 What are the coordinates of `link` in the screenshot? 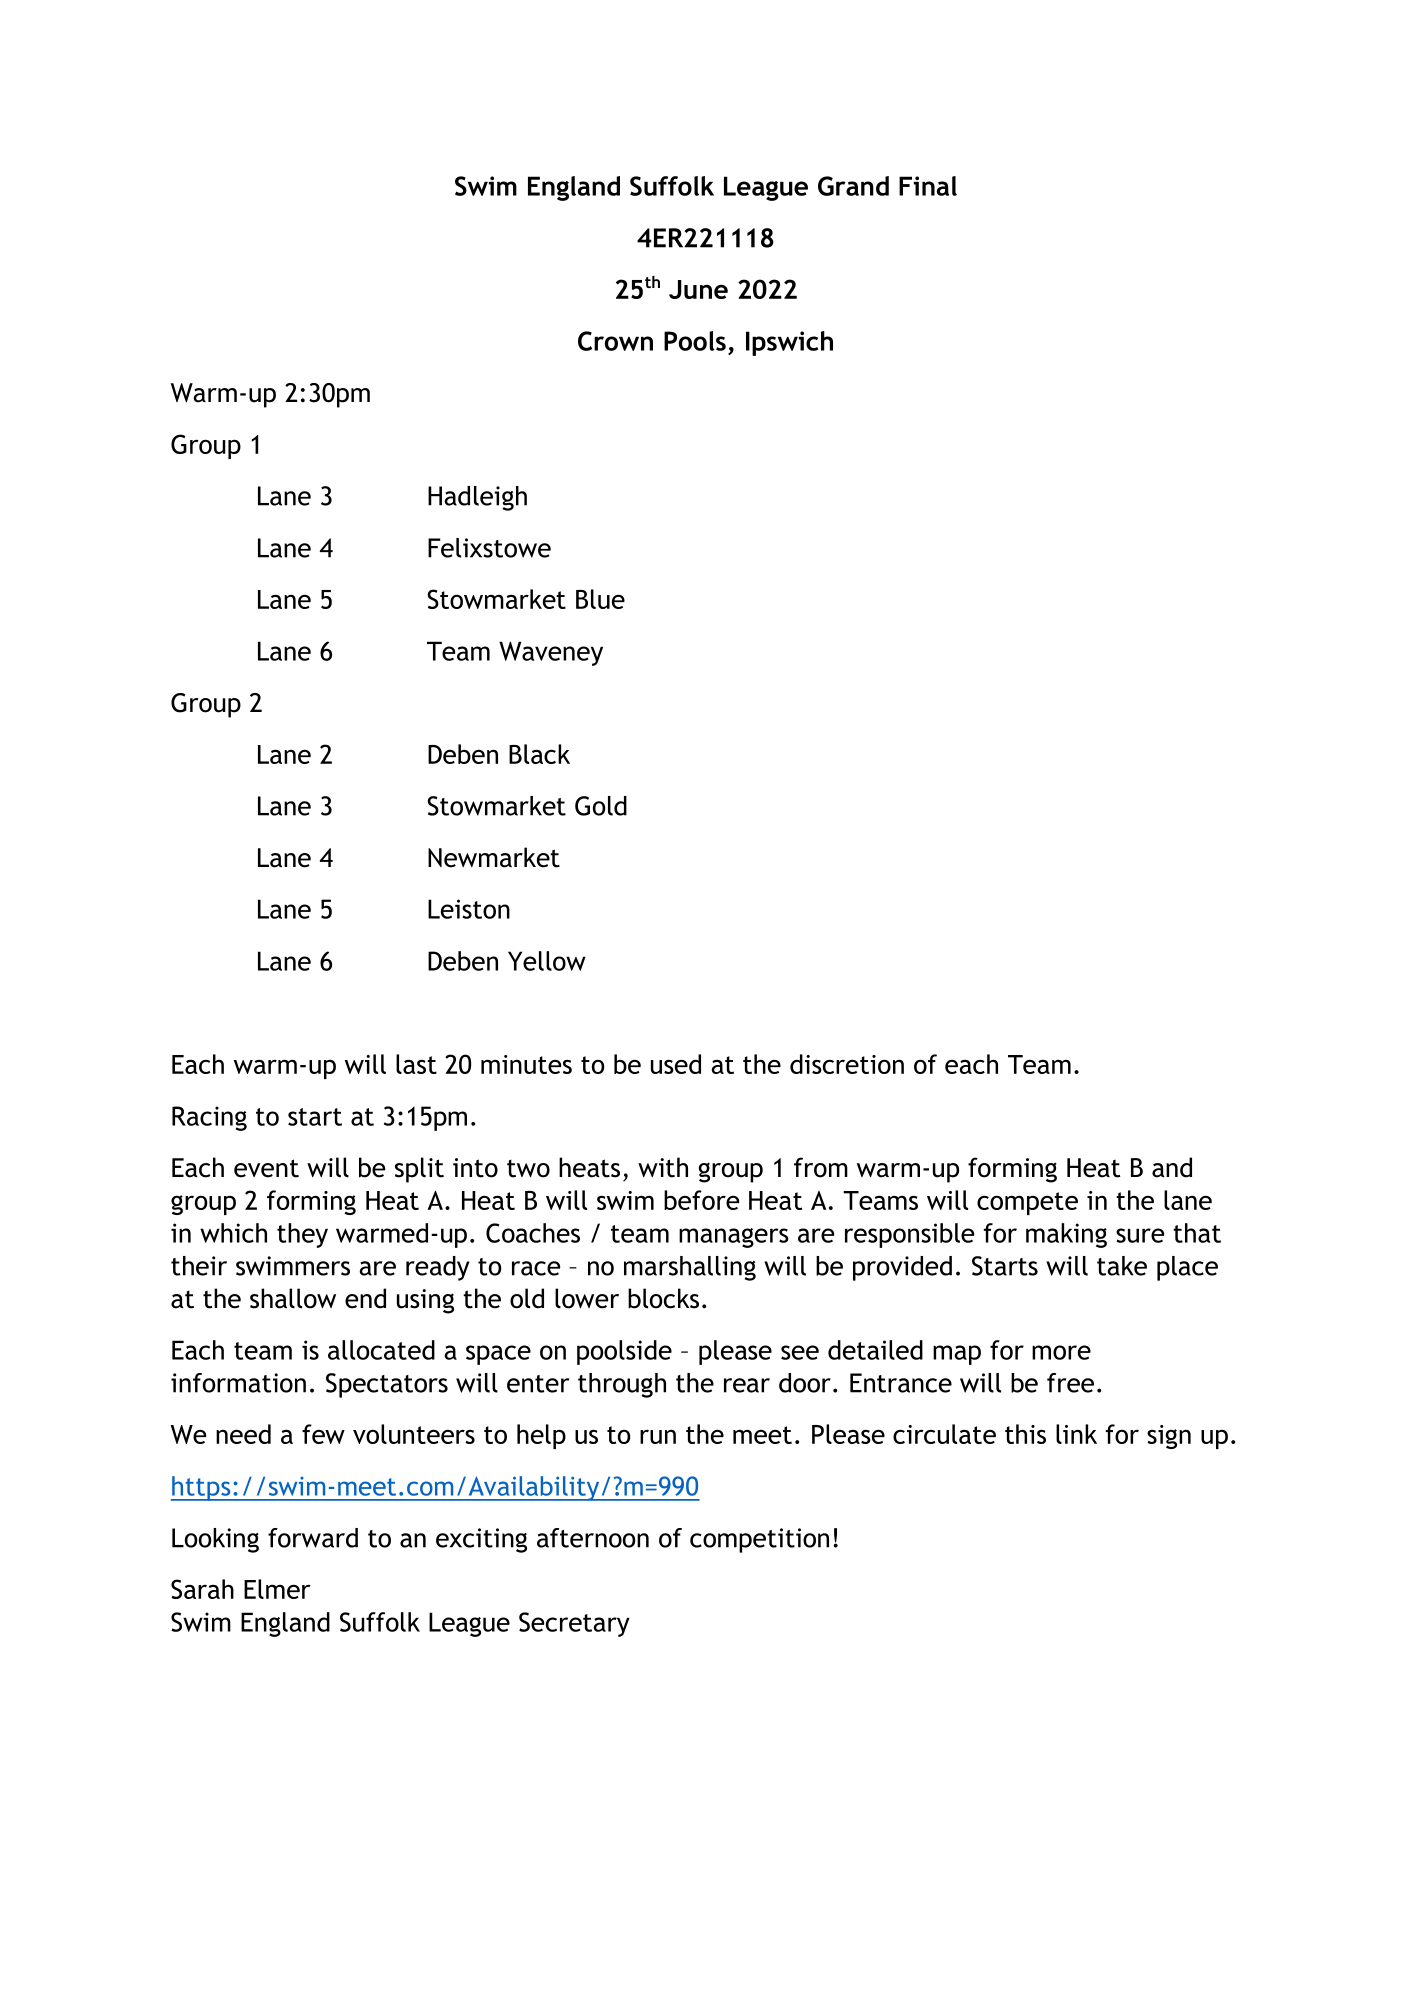 It's located at (1076, 1434).
